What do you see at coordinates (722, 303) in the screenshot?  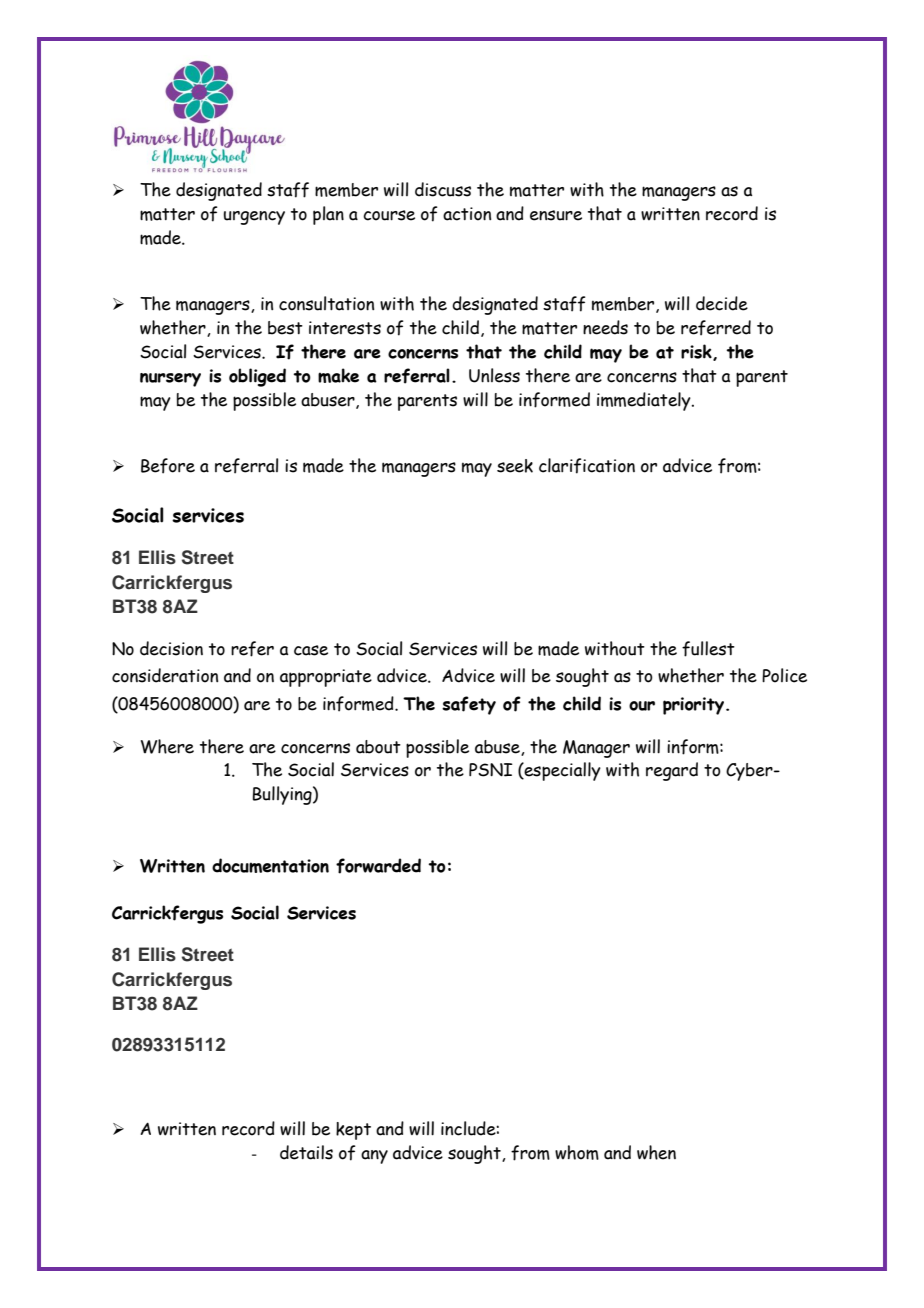 I see `decide` at bounding box center [722, 303].
